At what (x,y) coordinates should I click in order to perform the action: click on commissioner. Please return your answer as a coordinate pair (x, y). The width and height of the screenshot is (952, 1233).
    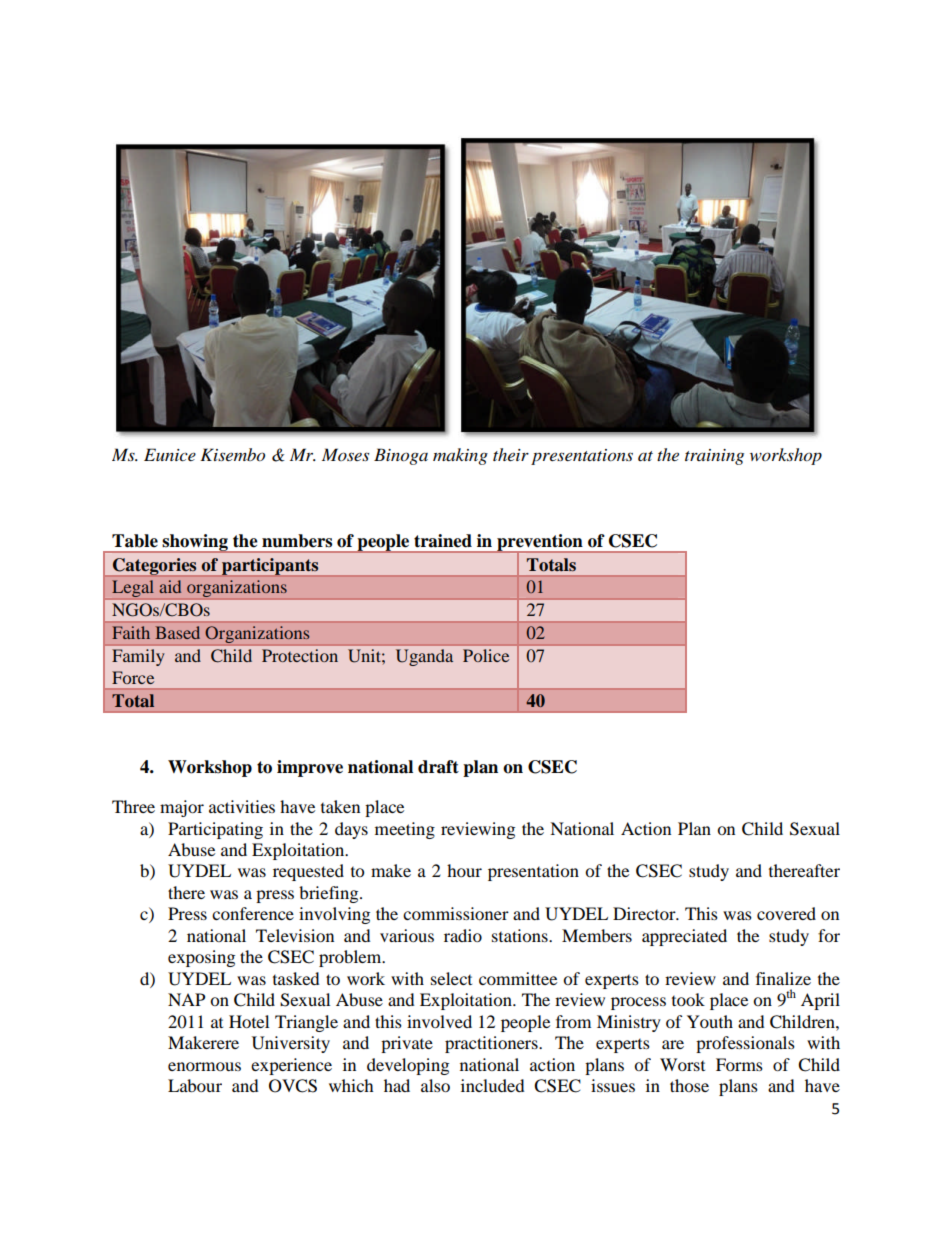
    Looking at the image, I should click on (456, 913).
